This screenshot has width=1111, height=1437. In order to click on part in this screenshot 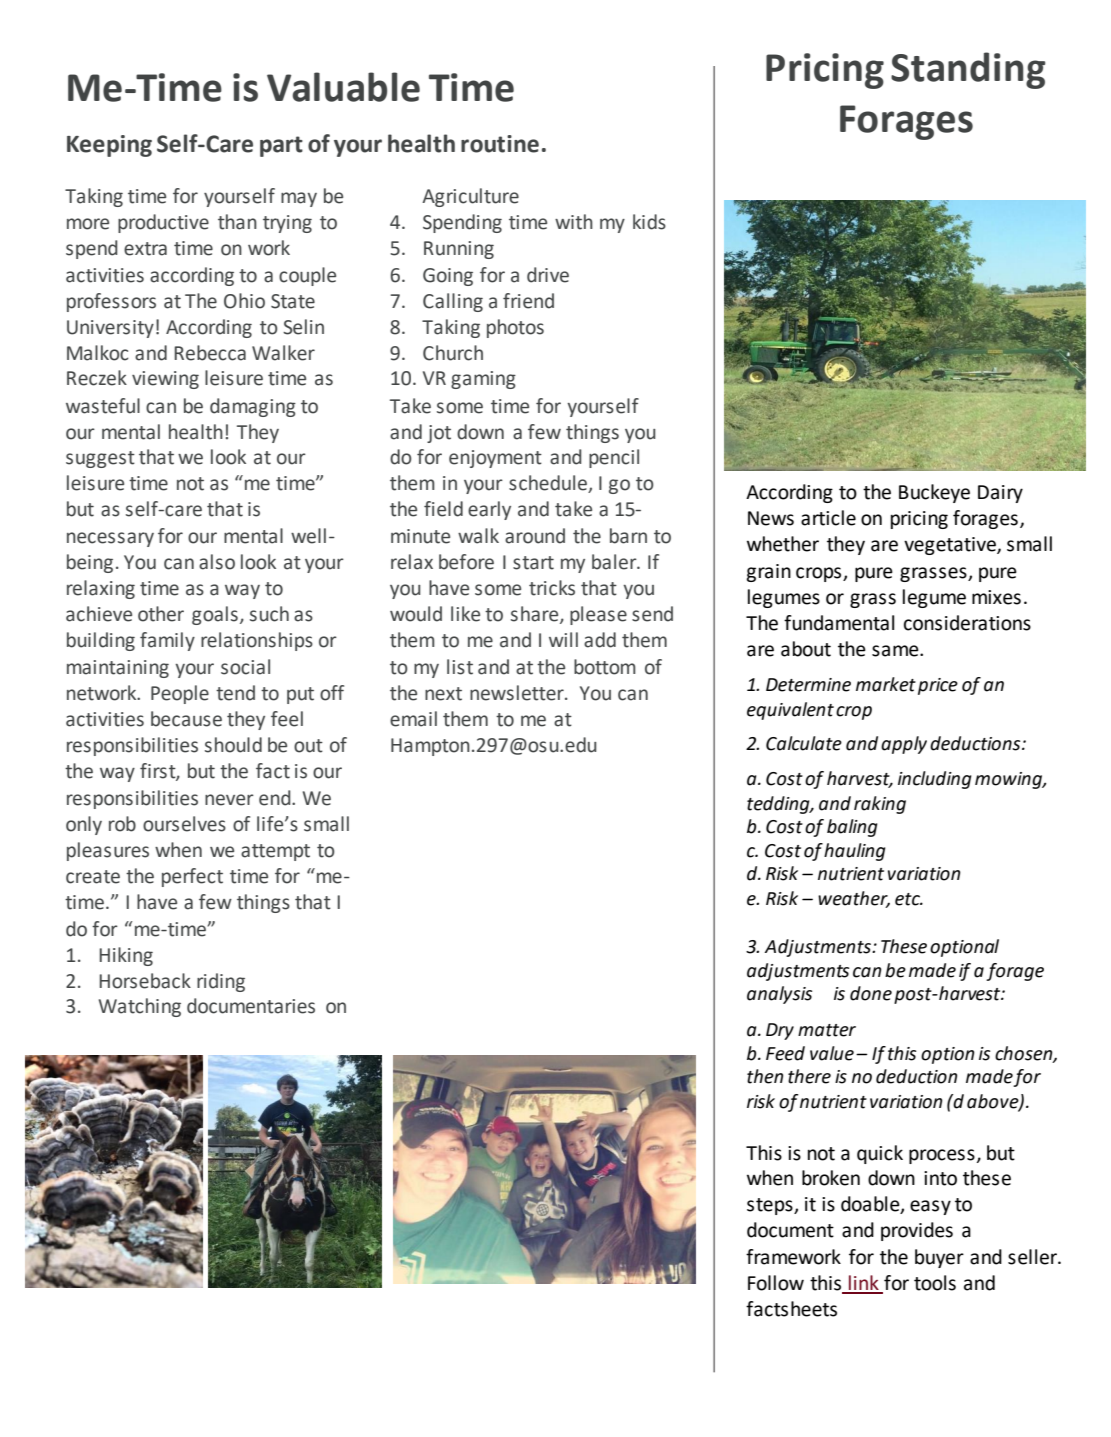, I will do `click(281, 146)`.
